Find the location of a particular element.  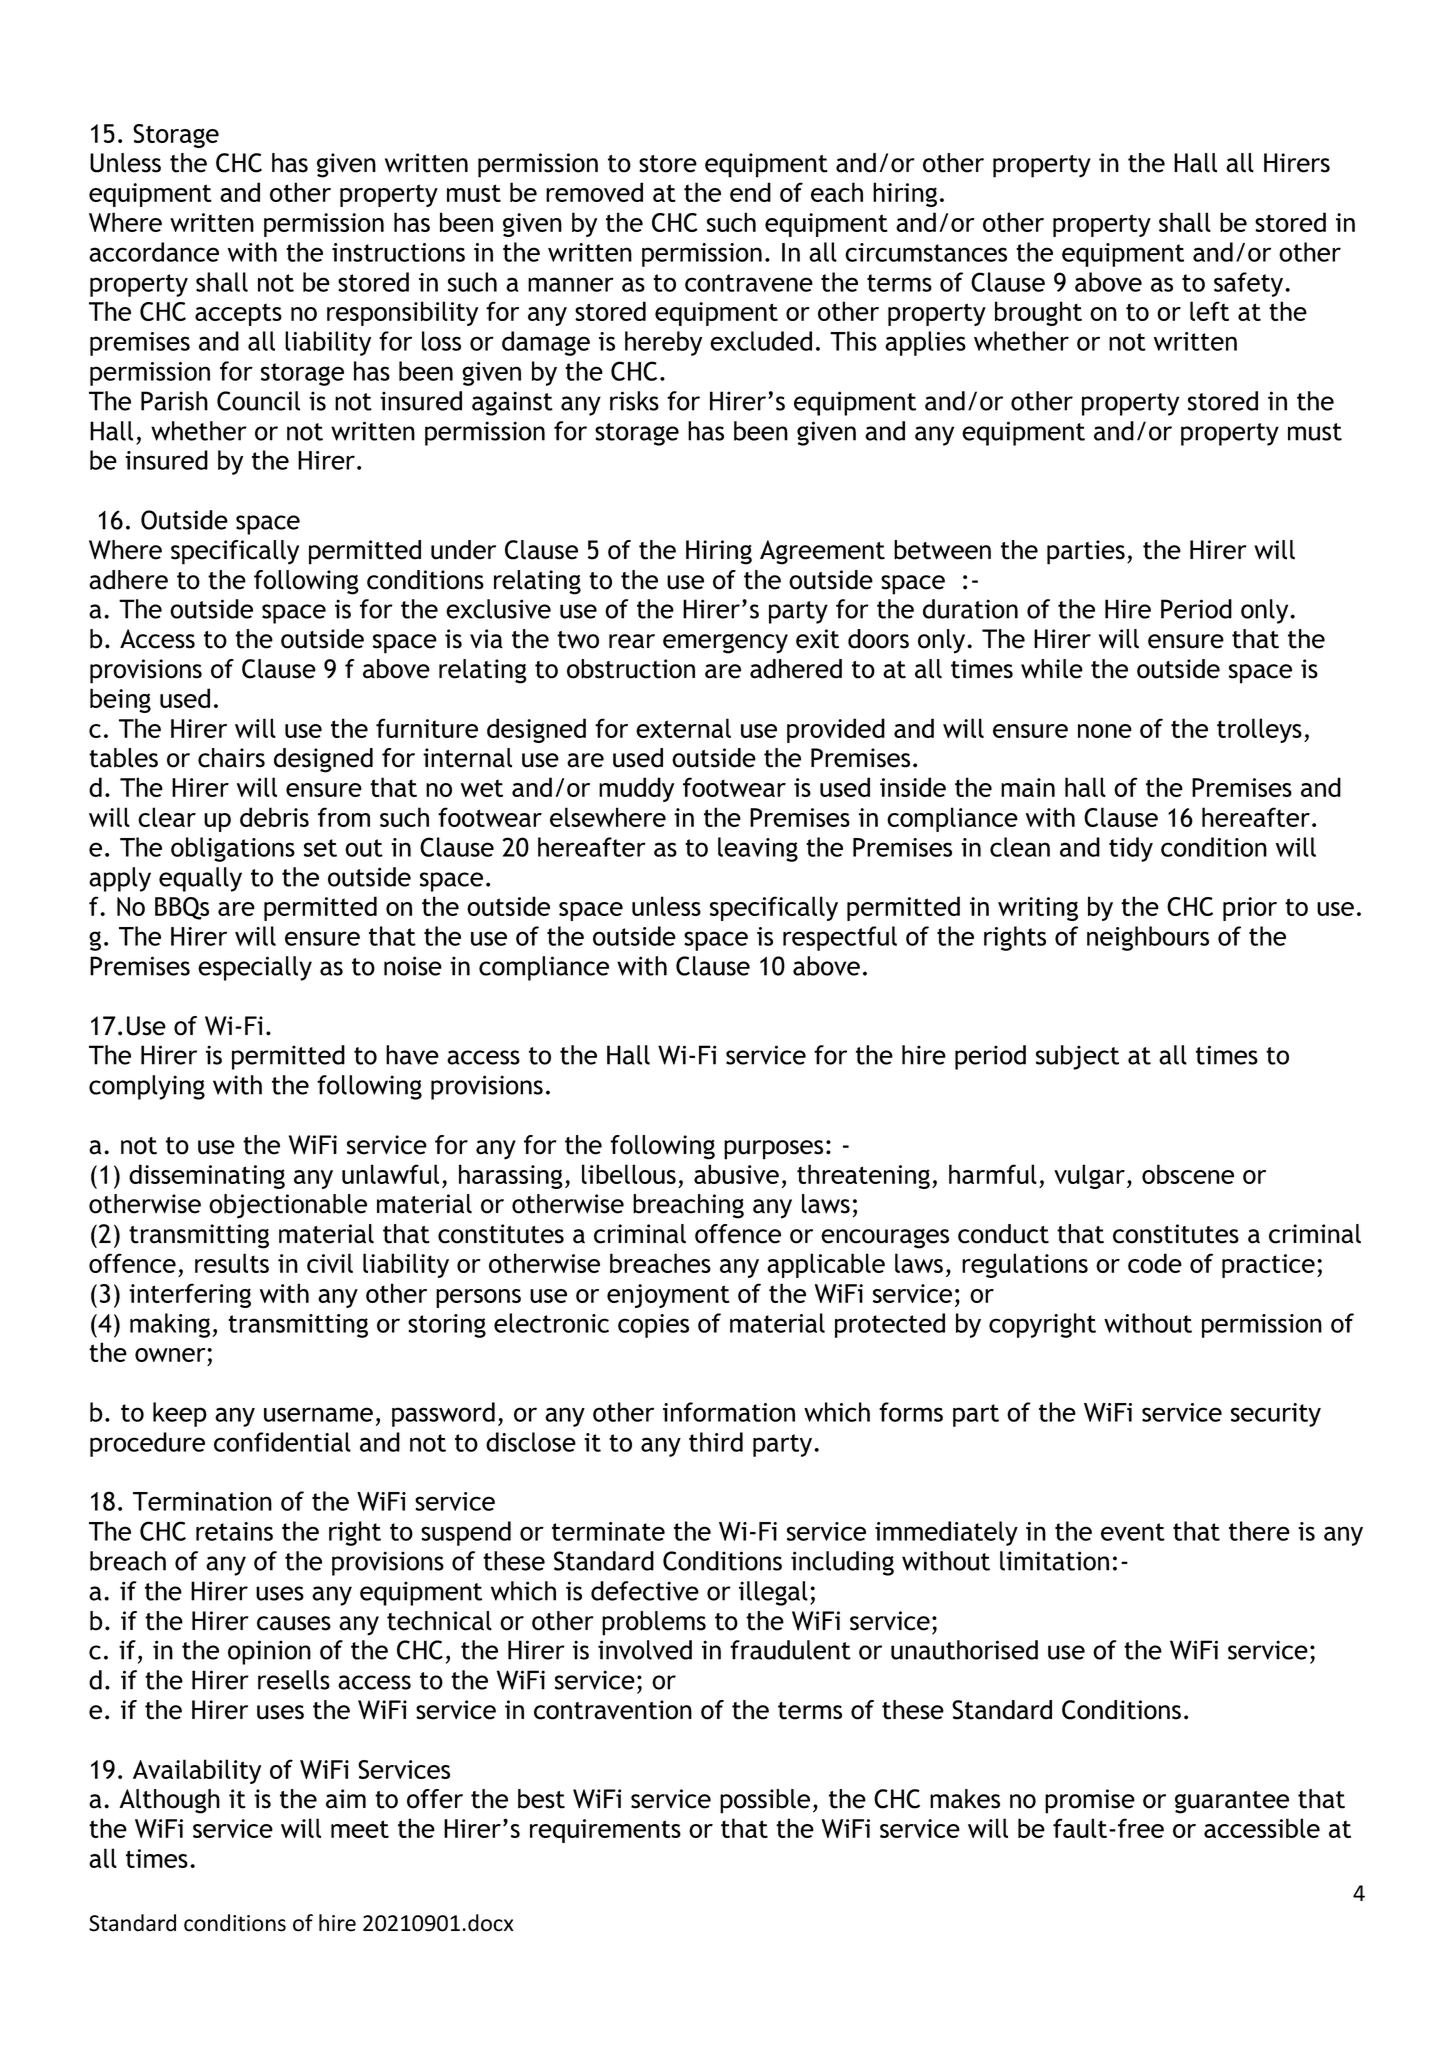

none is located at coordinates (1105, 731).
